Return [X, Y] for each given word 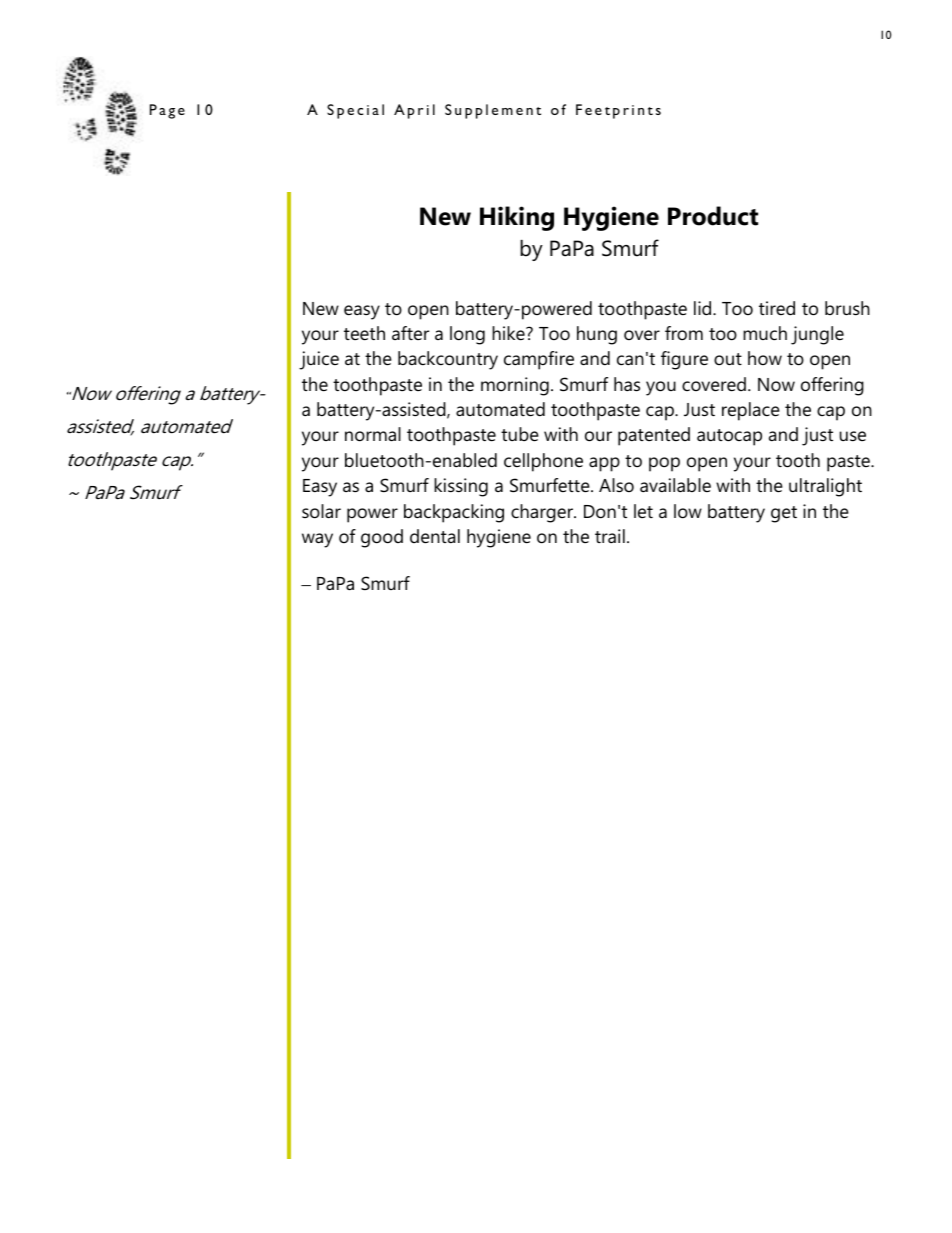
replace [751, 411]
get [784, 514]
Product [713, 216]
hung [597, 335]
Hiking [517, 218]
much [765, 333]
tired [777, 308]
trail [610, 536]
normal [373, 434]
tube [520, 434]
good [382, 538]
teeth [364, 333]
